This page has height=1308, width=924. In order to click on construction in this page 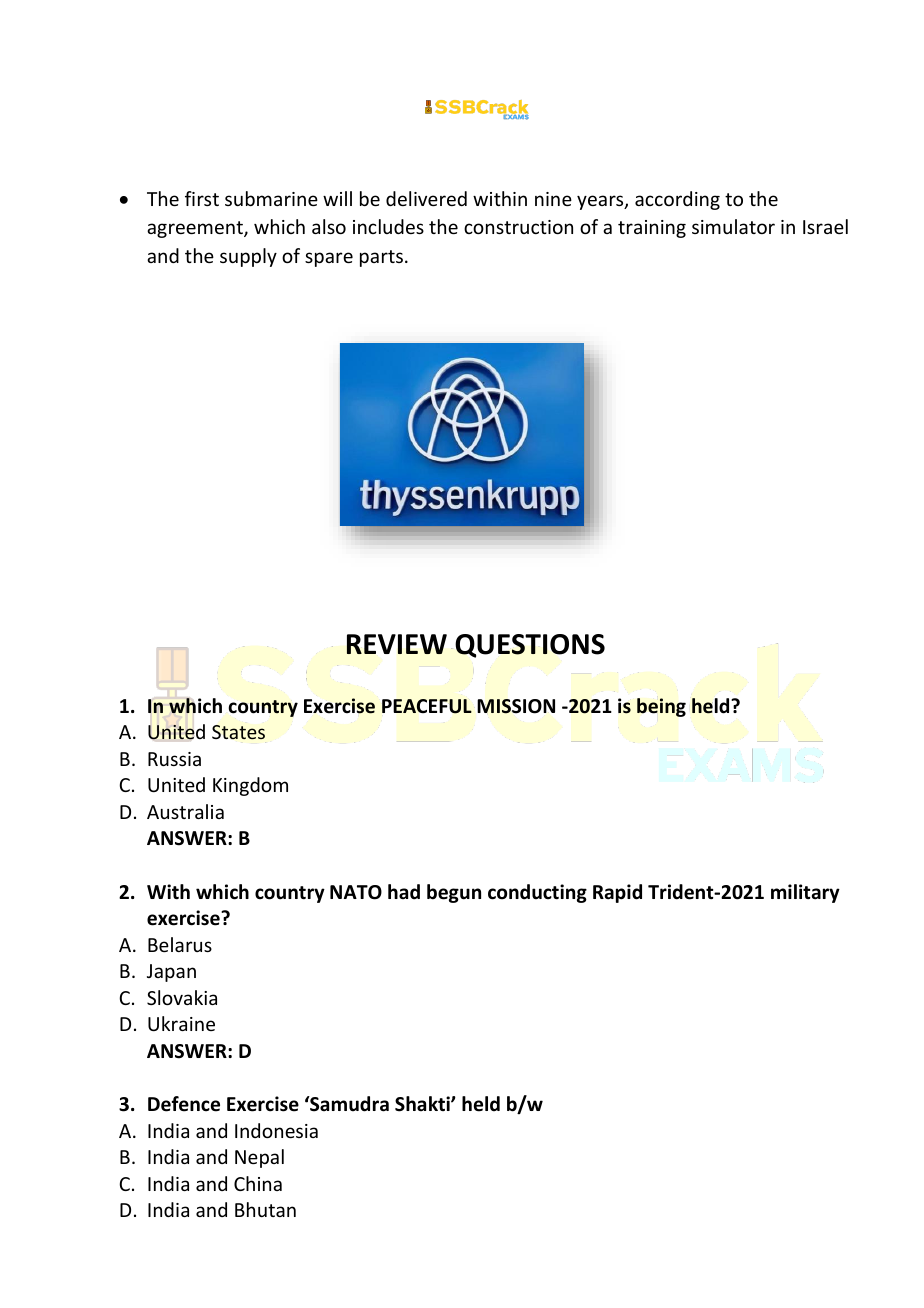, I will do `click(518, 227)`.
